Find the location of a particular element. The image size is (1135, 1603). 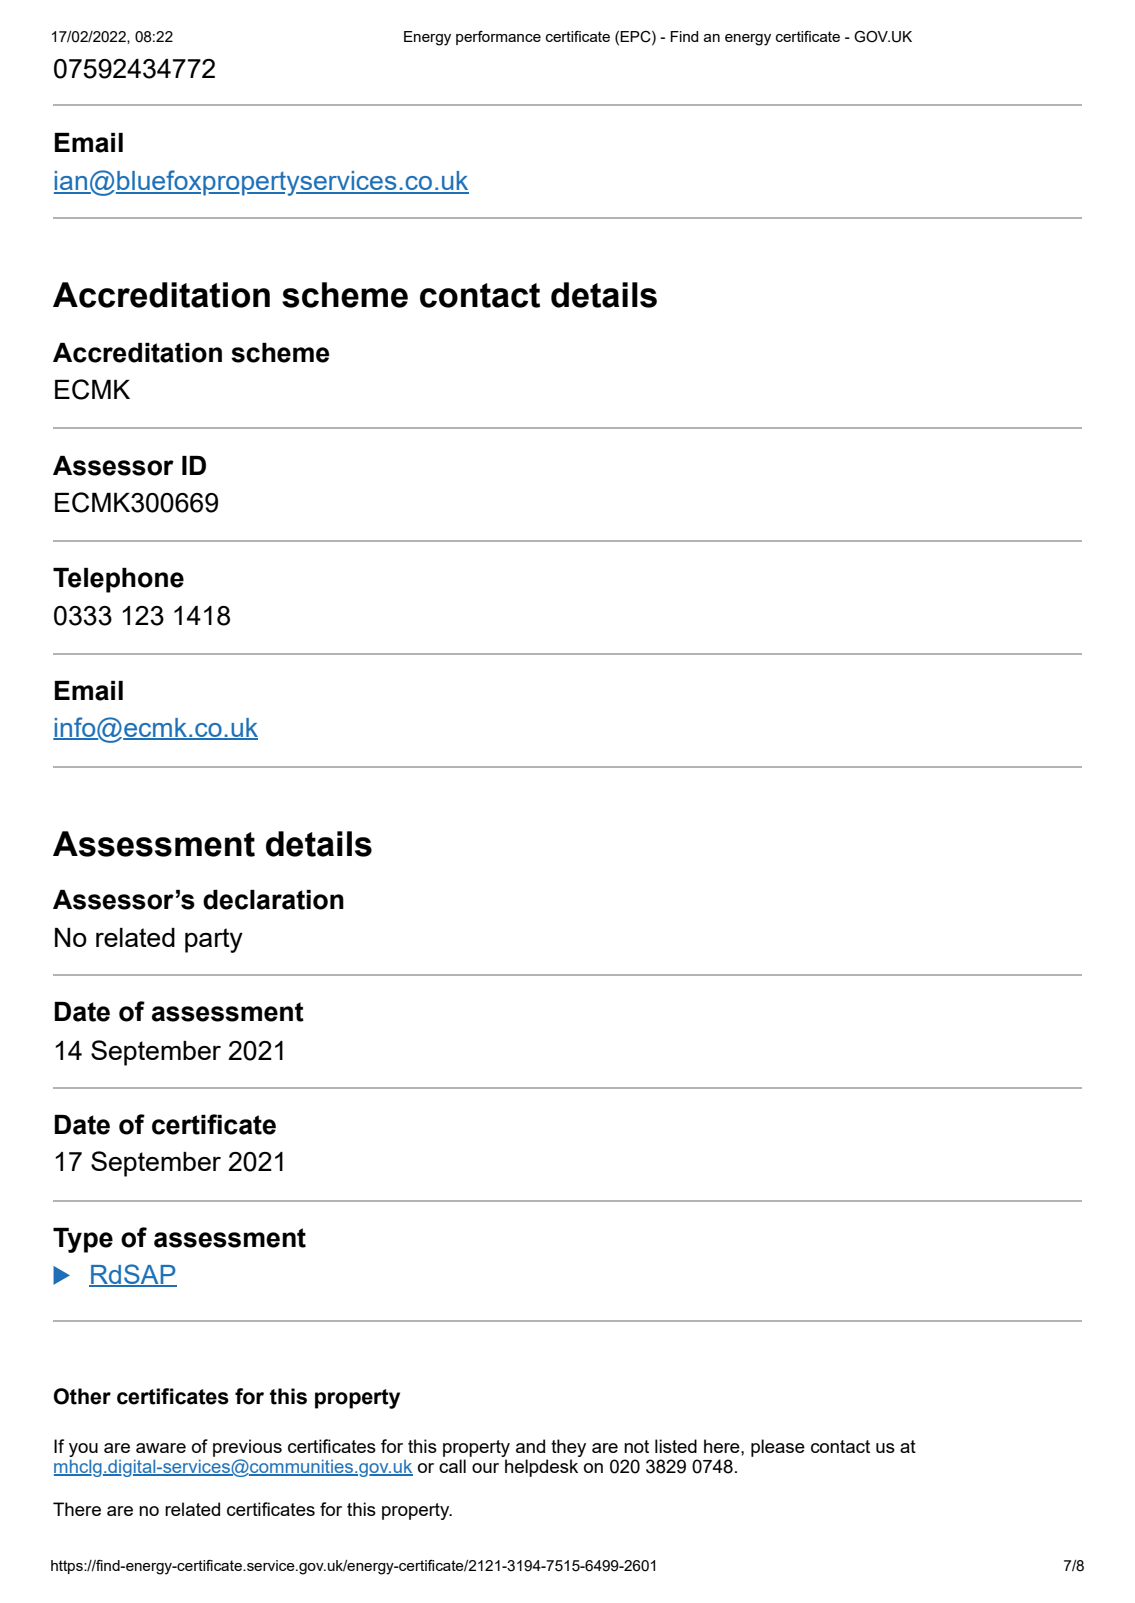

previous is located at coordinates (247, 1448).
